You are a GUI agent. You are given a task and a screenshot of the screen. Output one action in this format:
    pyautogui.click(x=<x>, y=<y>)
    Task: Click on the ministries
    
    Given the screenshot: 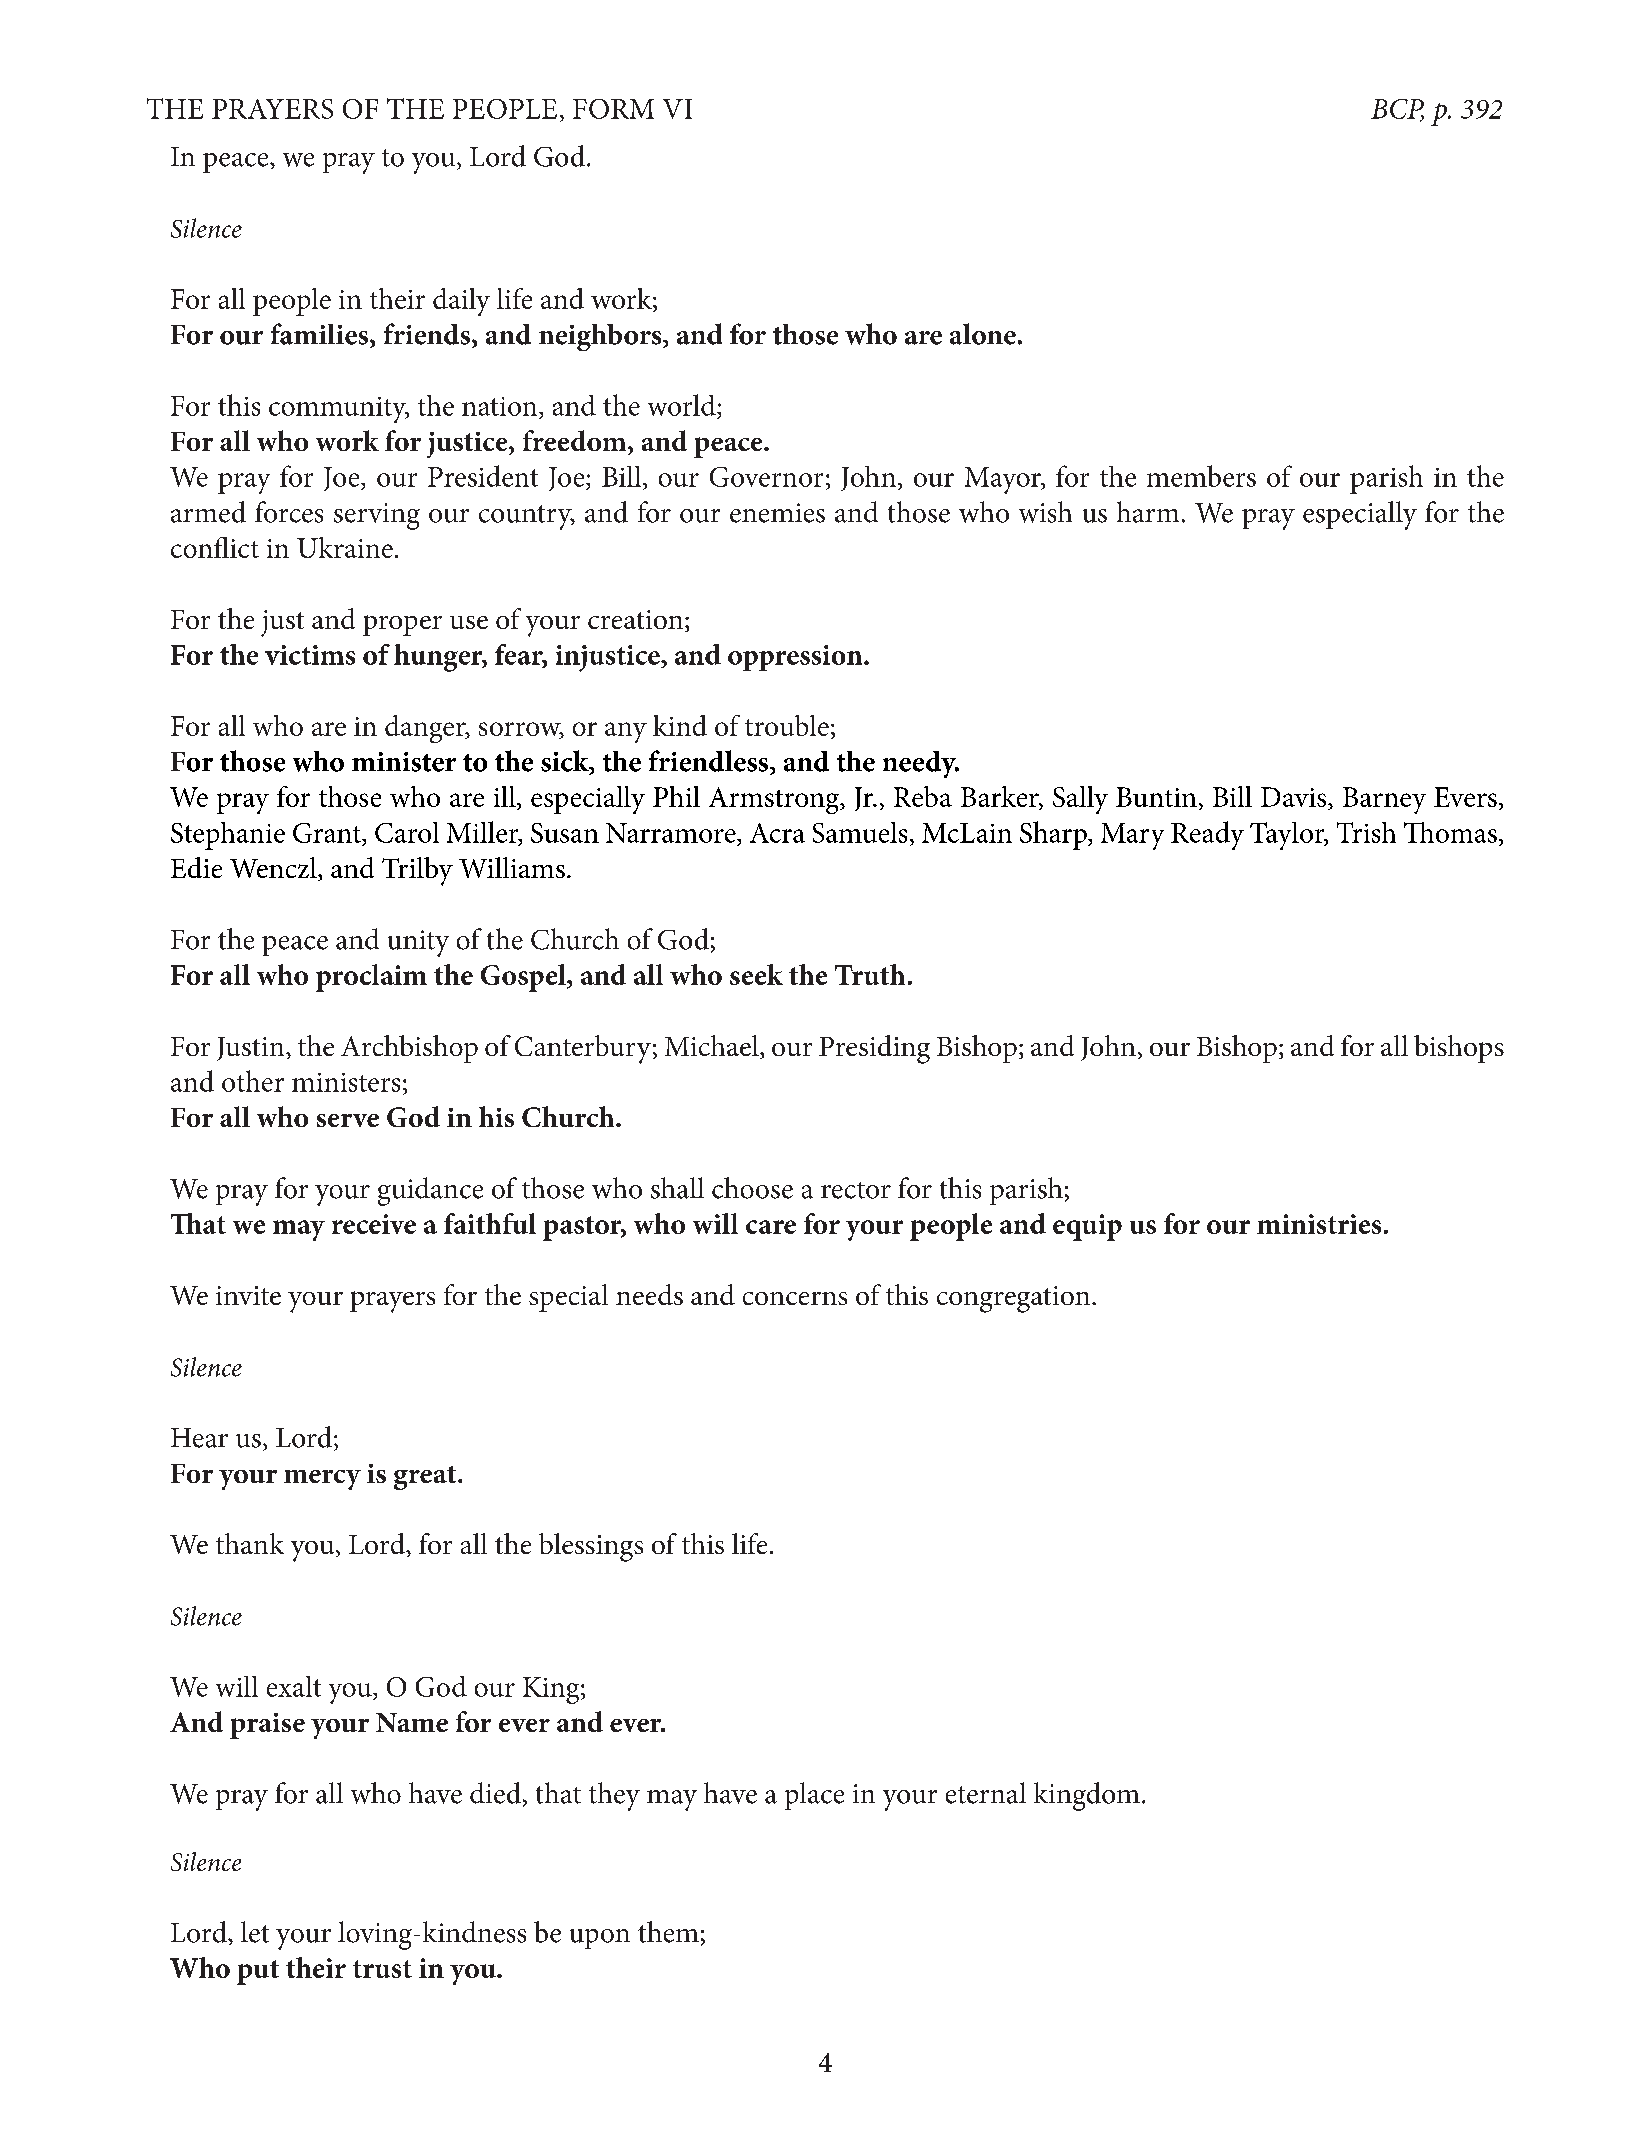 What is the action you would take?
    pyautogui.click(x=1319, y=1224)
